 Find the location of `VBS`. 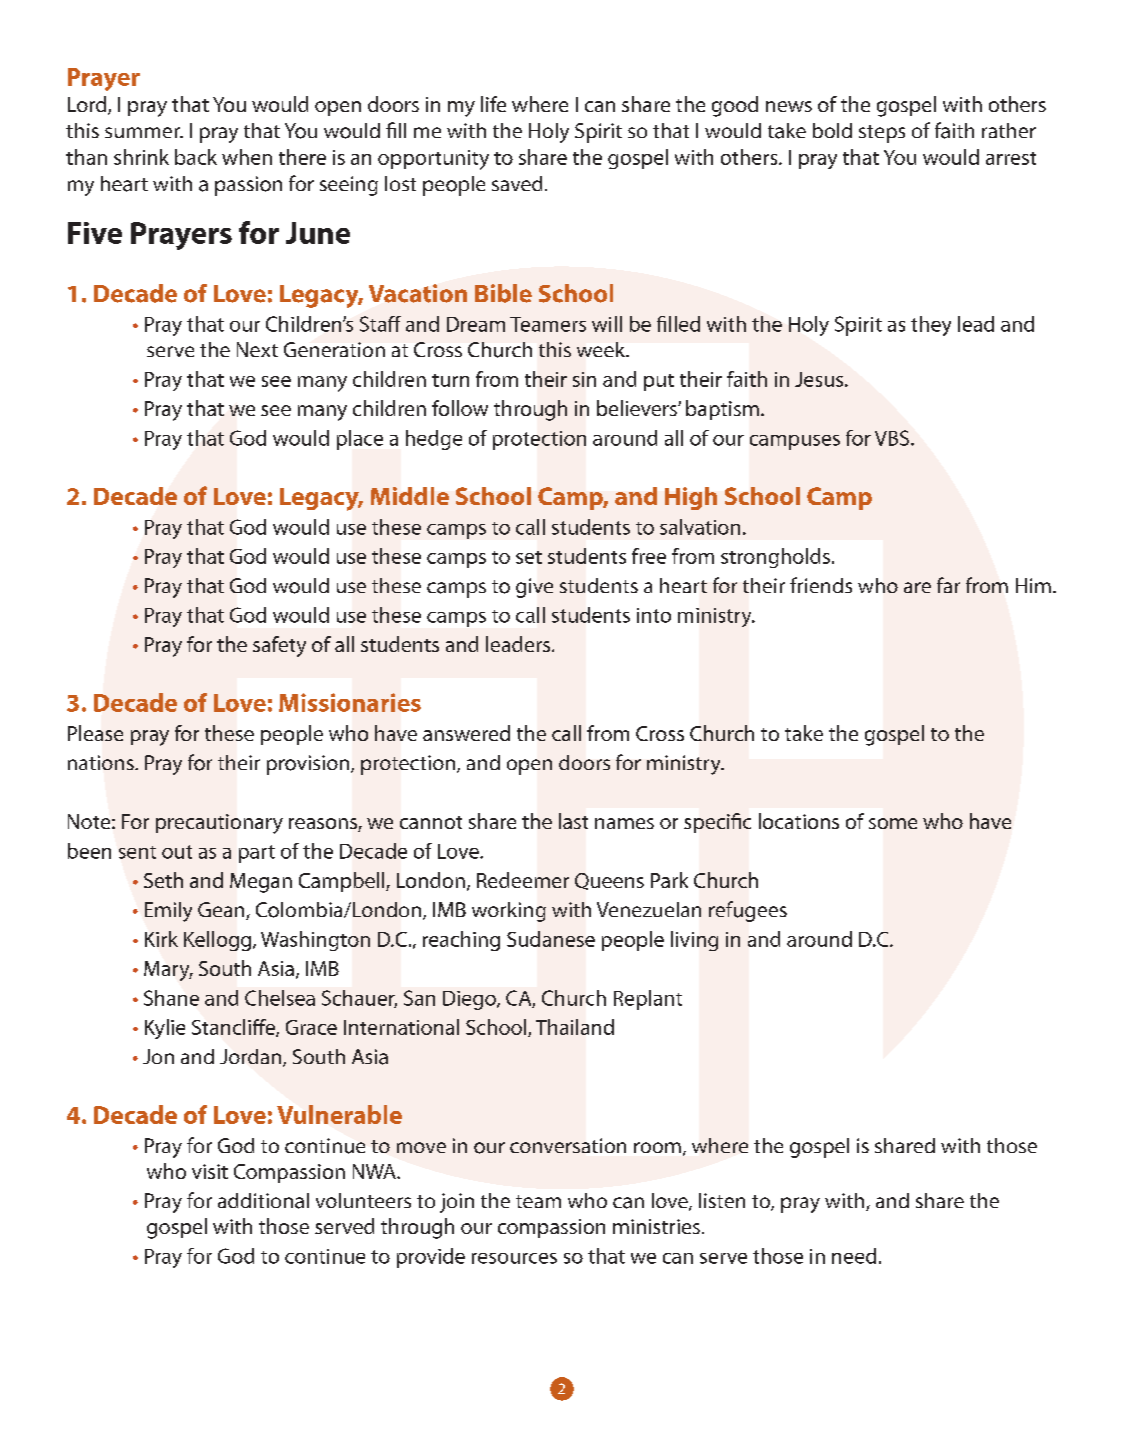

VBS is located at coordinates (892, 438).
